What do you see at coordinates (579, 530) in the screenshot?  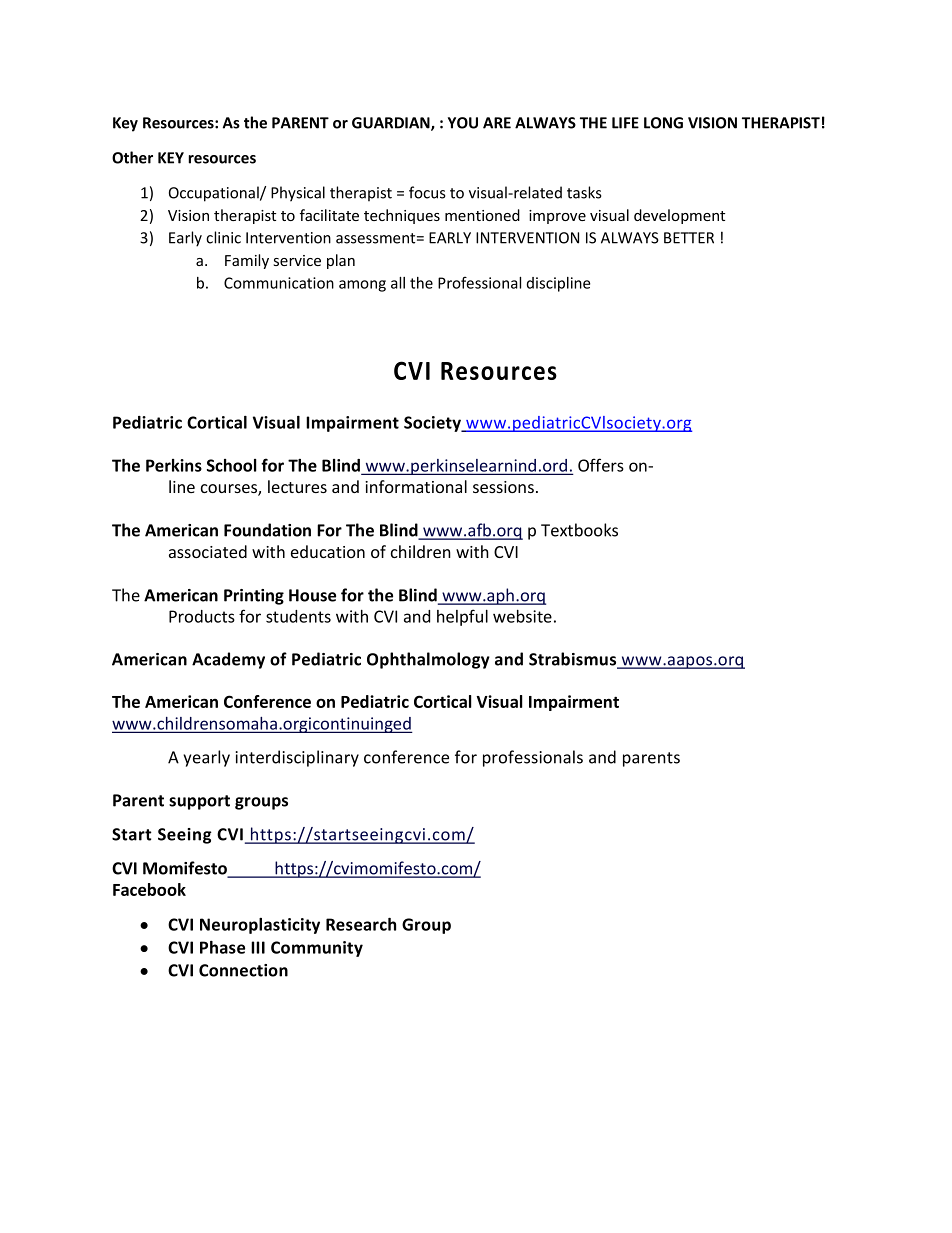 I see `Textbooks` at bounding box center [579, 530].
